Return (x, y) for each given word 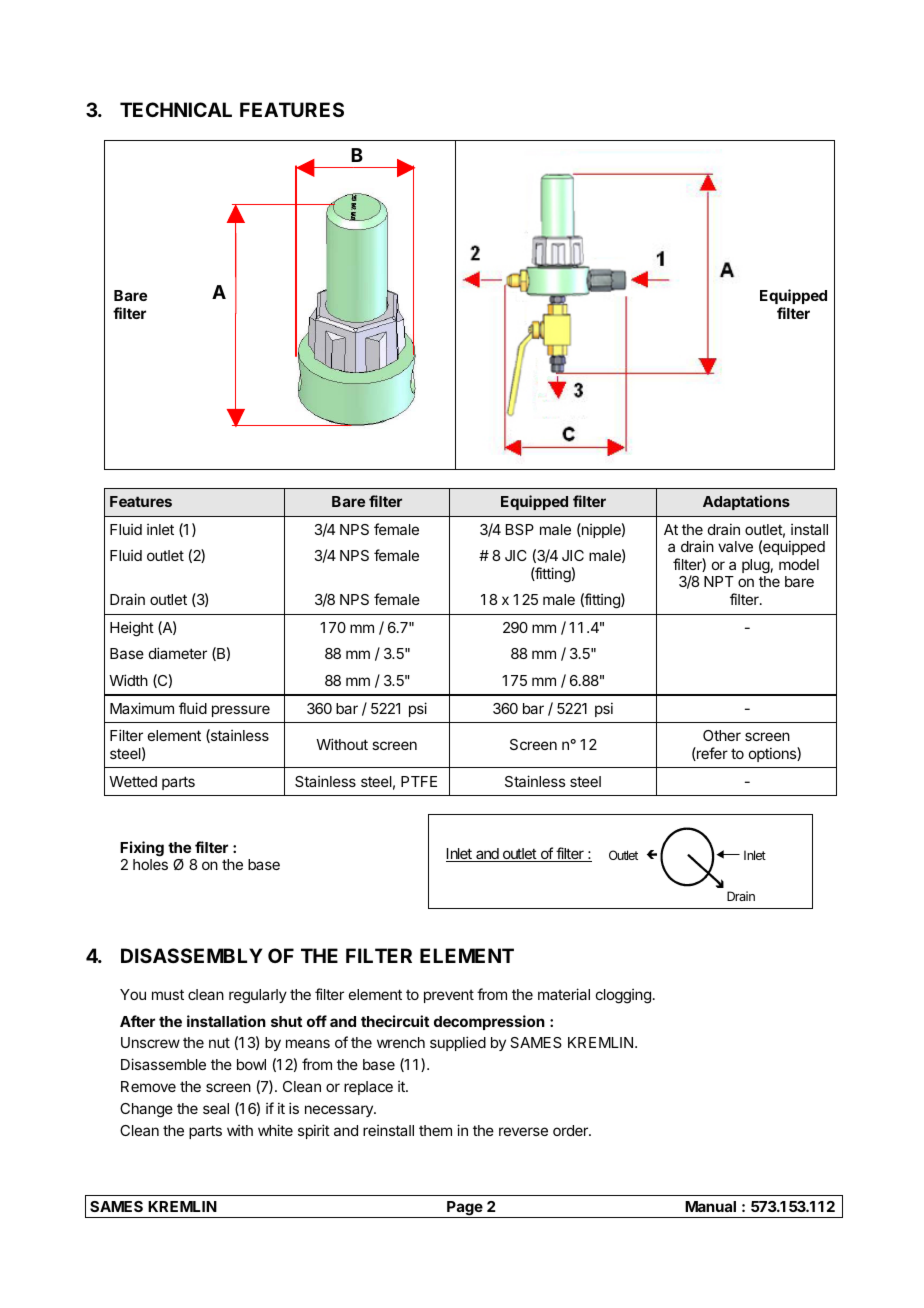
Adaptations (746, 502)
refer (711, 754)
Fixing (142, 849)
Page (465, 1209)
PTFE (419, 781)
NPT (719, 581)
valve (735, 546)
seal (216, 1108)
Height (132, 629)
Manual (710, 1206)
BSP (520, 529)
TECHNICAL (176, 109)
